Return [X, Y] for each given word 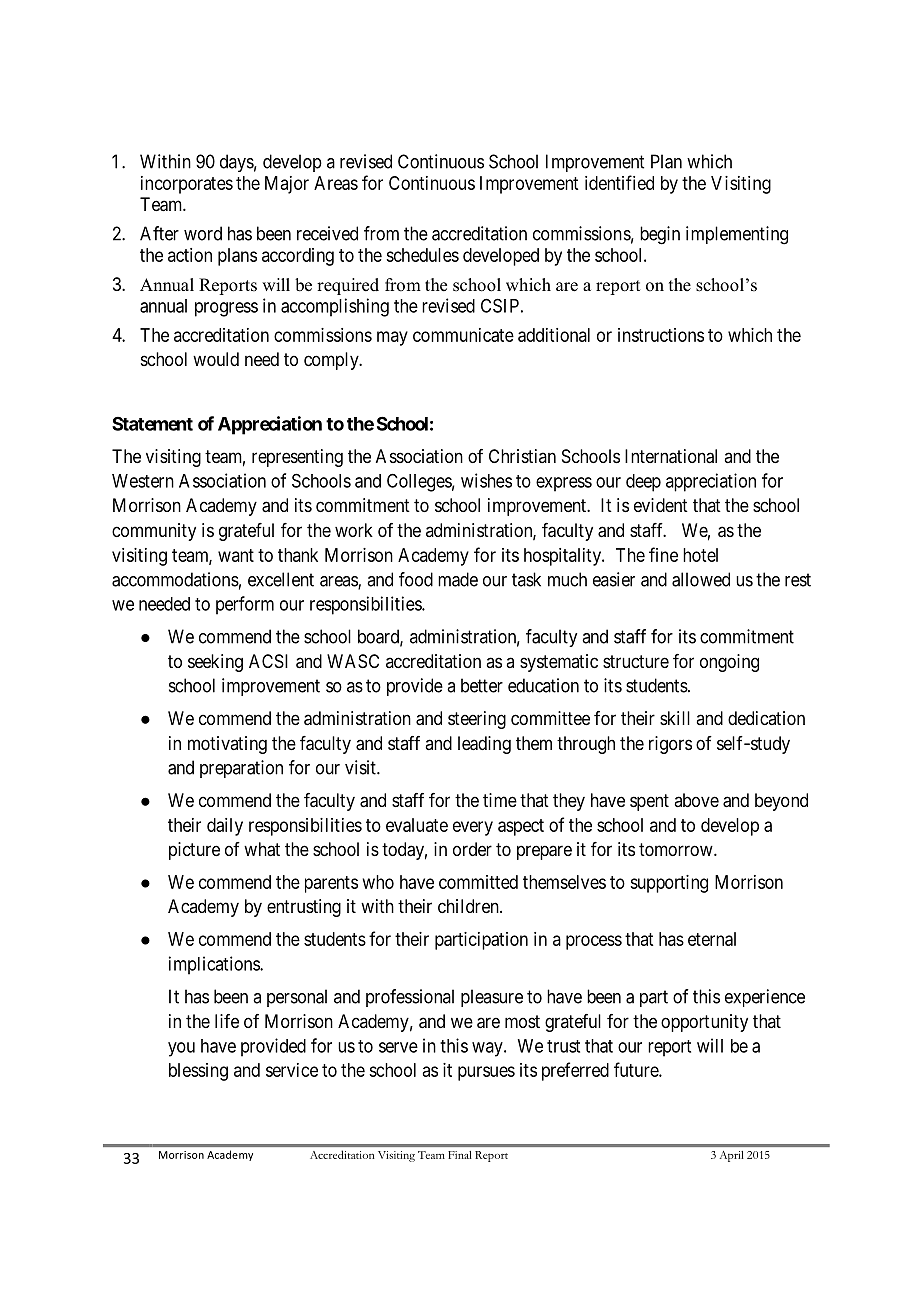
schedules [422, 255]
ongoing [729, 663]
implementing [737, 235]
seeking [215, 663]
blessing [198, 1072]
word [203, 233]
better [482, 685]
